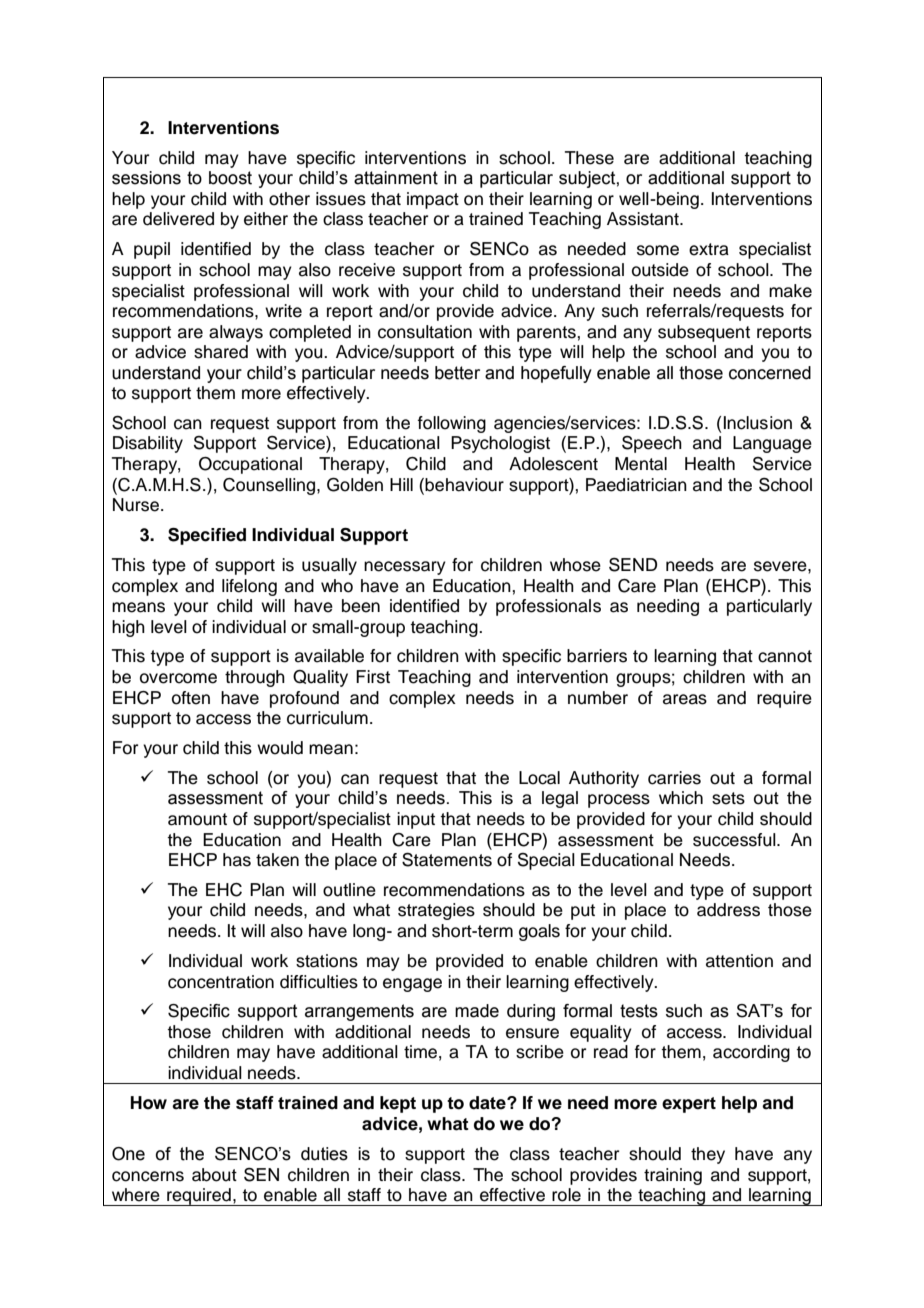  What do you see at coordinates (636, 485) in the page?
I see `Paediatrician` at bounding box center [636, 485].
